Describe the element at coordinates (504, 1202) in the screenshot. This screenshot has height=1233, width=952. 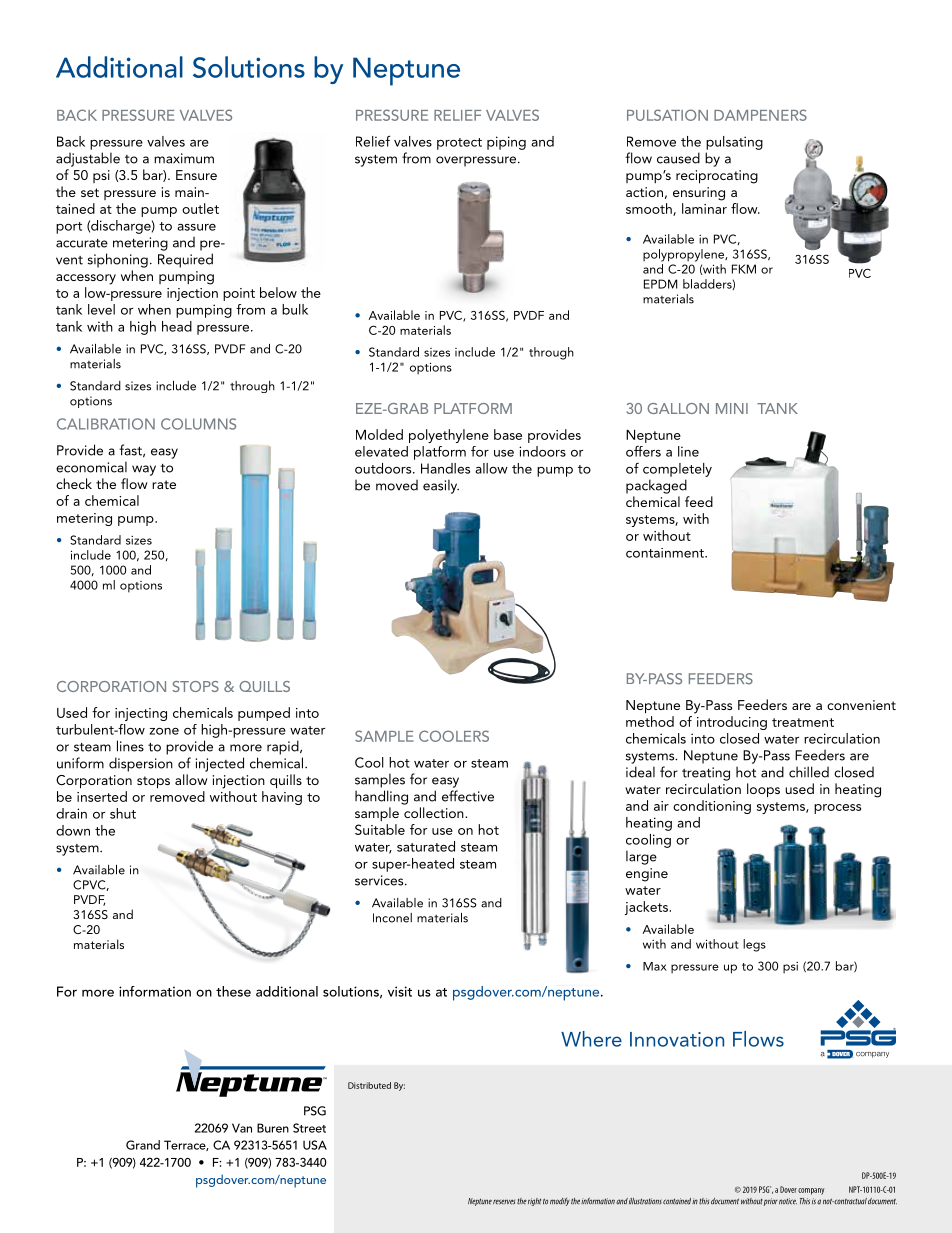
I see `reserves` at that location.
